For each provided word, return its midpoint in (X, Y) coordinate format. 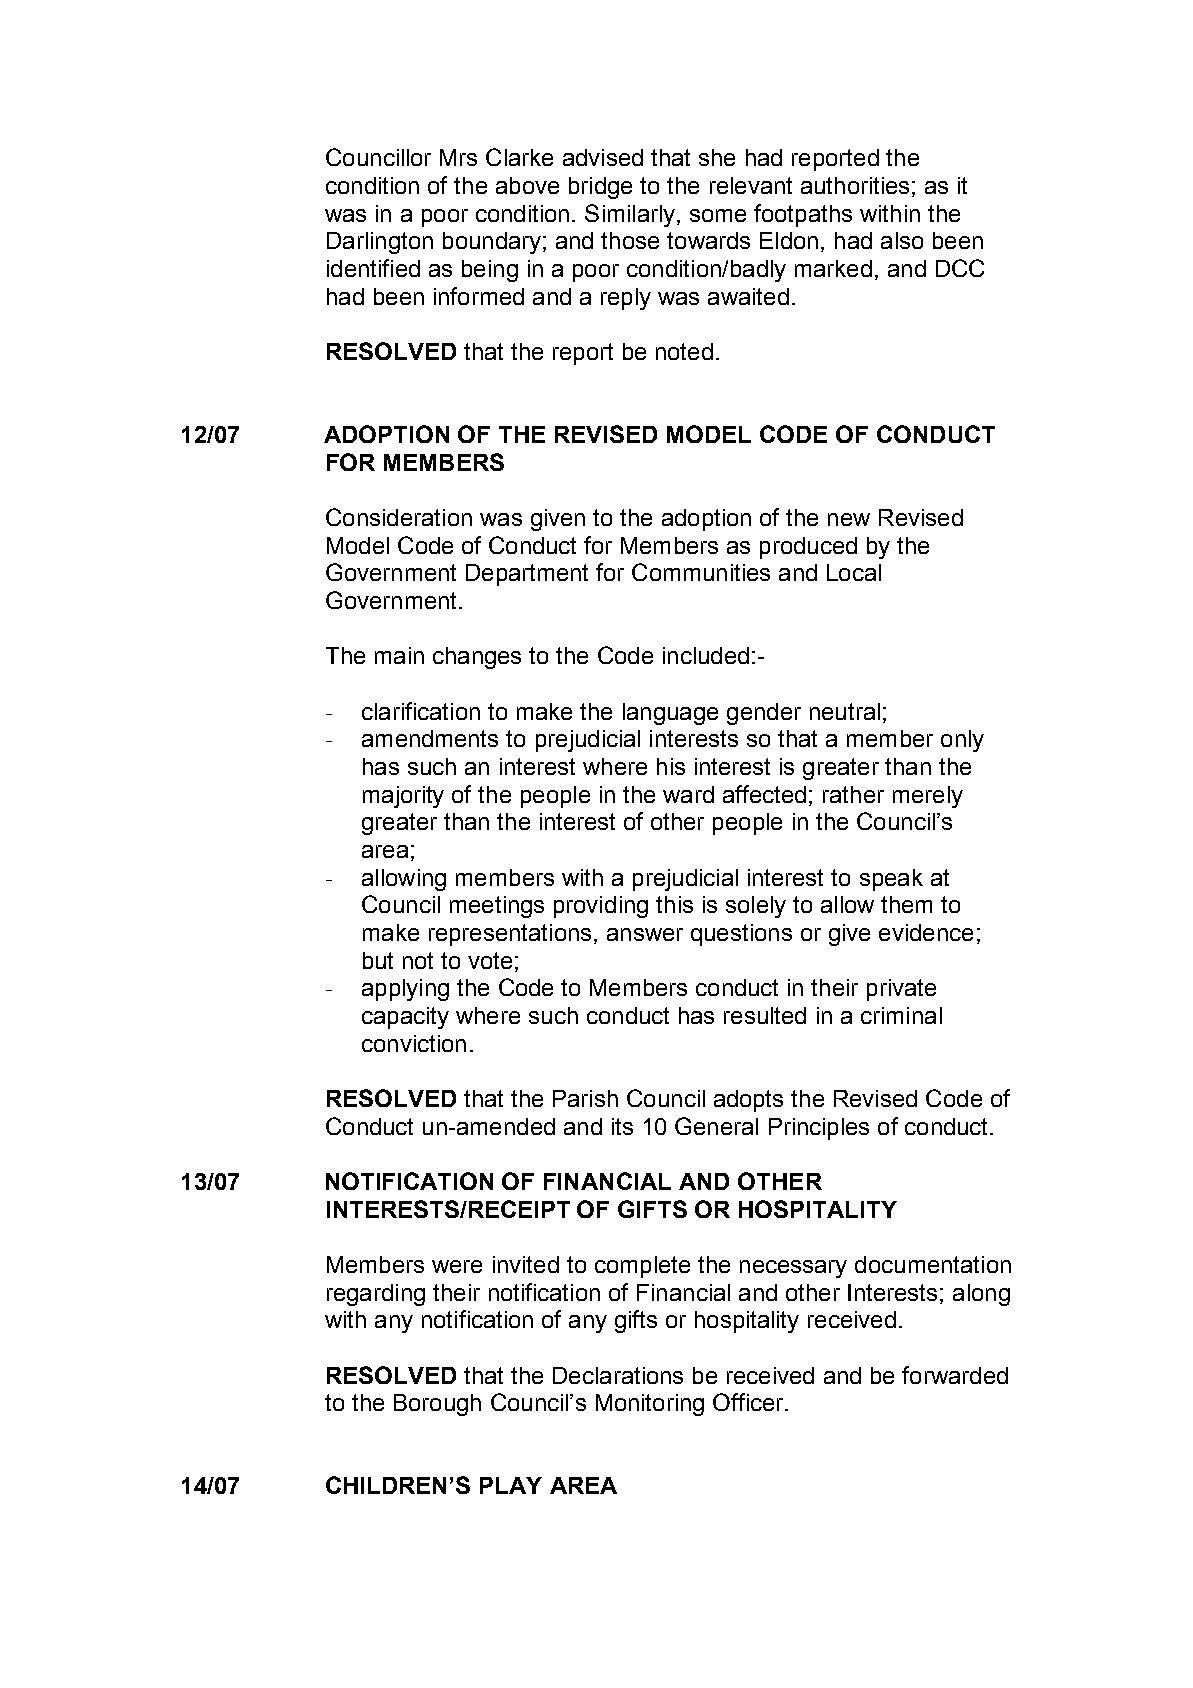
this (674, 904)
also (902, 240)
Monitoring (650, 1405)
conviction (414, 1043)
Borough (437, 1405)
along (981, 1295)
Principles (819, 1129)
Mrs (458, 157)
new (849, 519)
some (718, 215)
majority (403, 797)
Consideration (399, 517)
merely (928, 797)
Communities (701, 572)
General (716, 1126)
